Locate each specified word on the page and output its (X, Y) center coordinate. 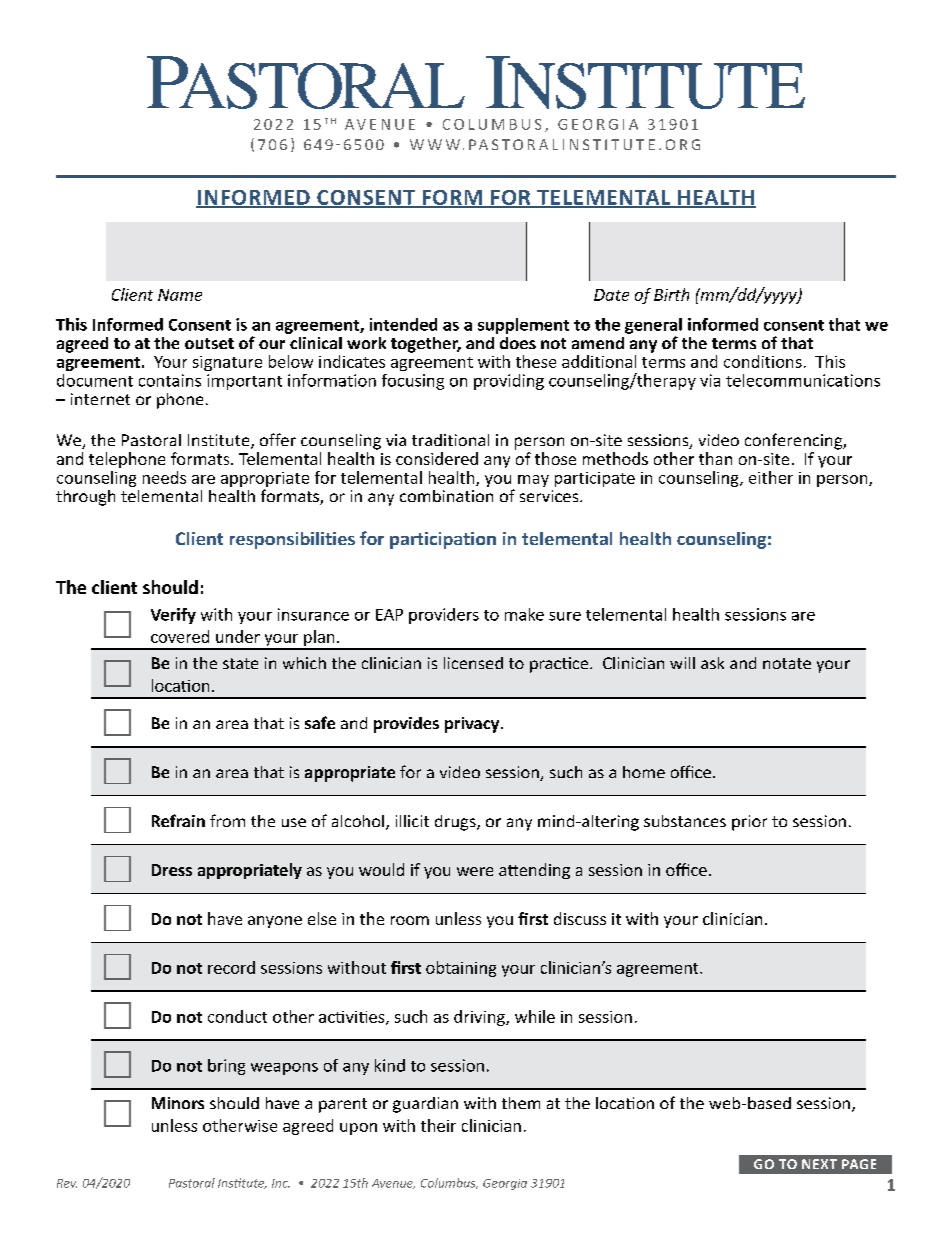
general (653, 326)
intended (403, 324)
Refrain (178, 820)
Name (180, 295)
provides (406, 725)
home (644, 772)
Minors (178, 1103)
